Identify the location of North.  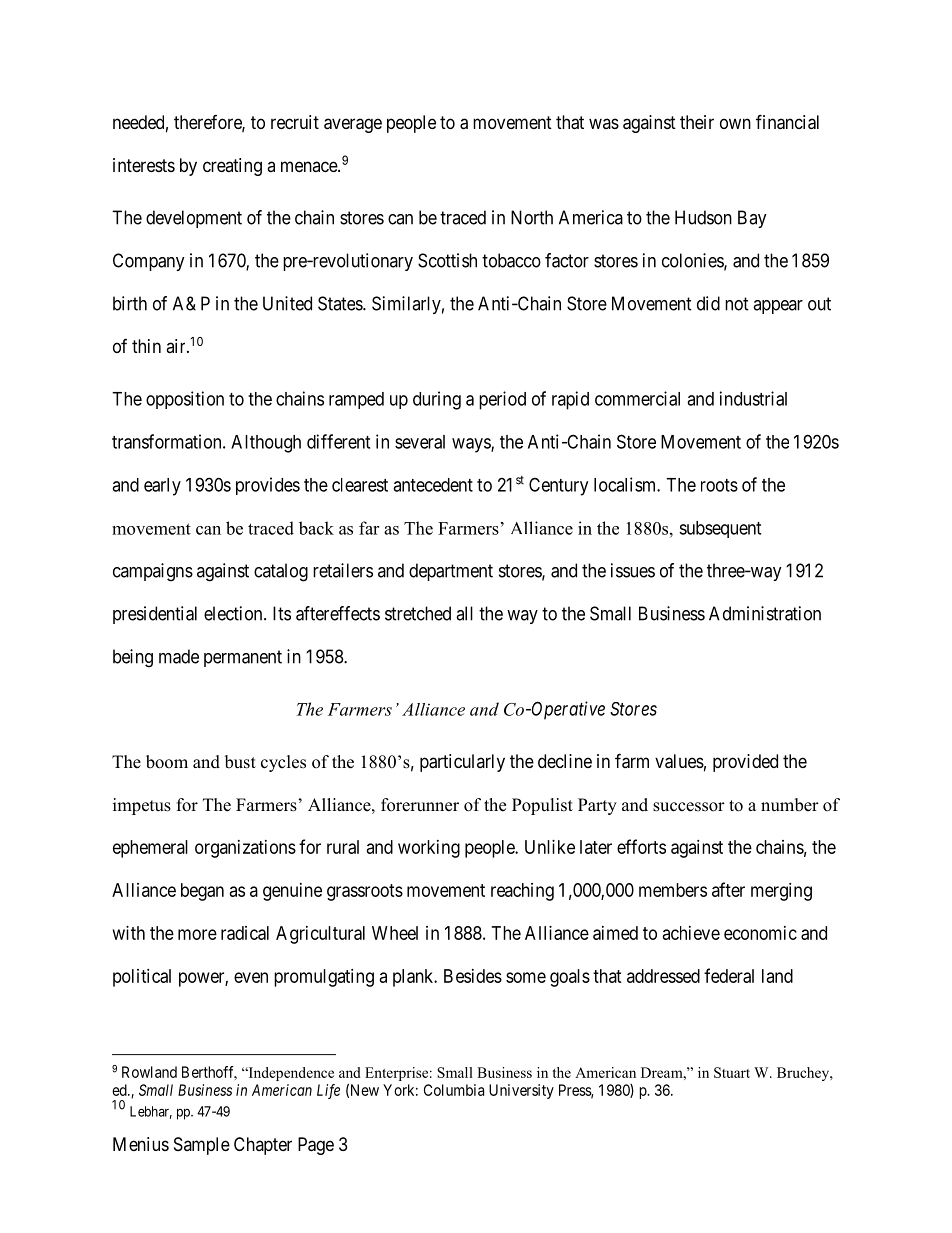
(532, 217).
